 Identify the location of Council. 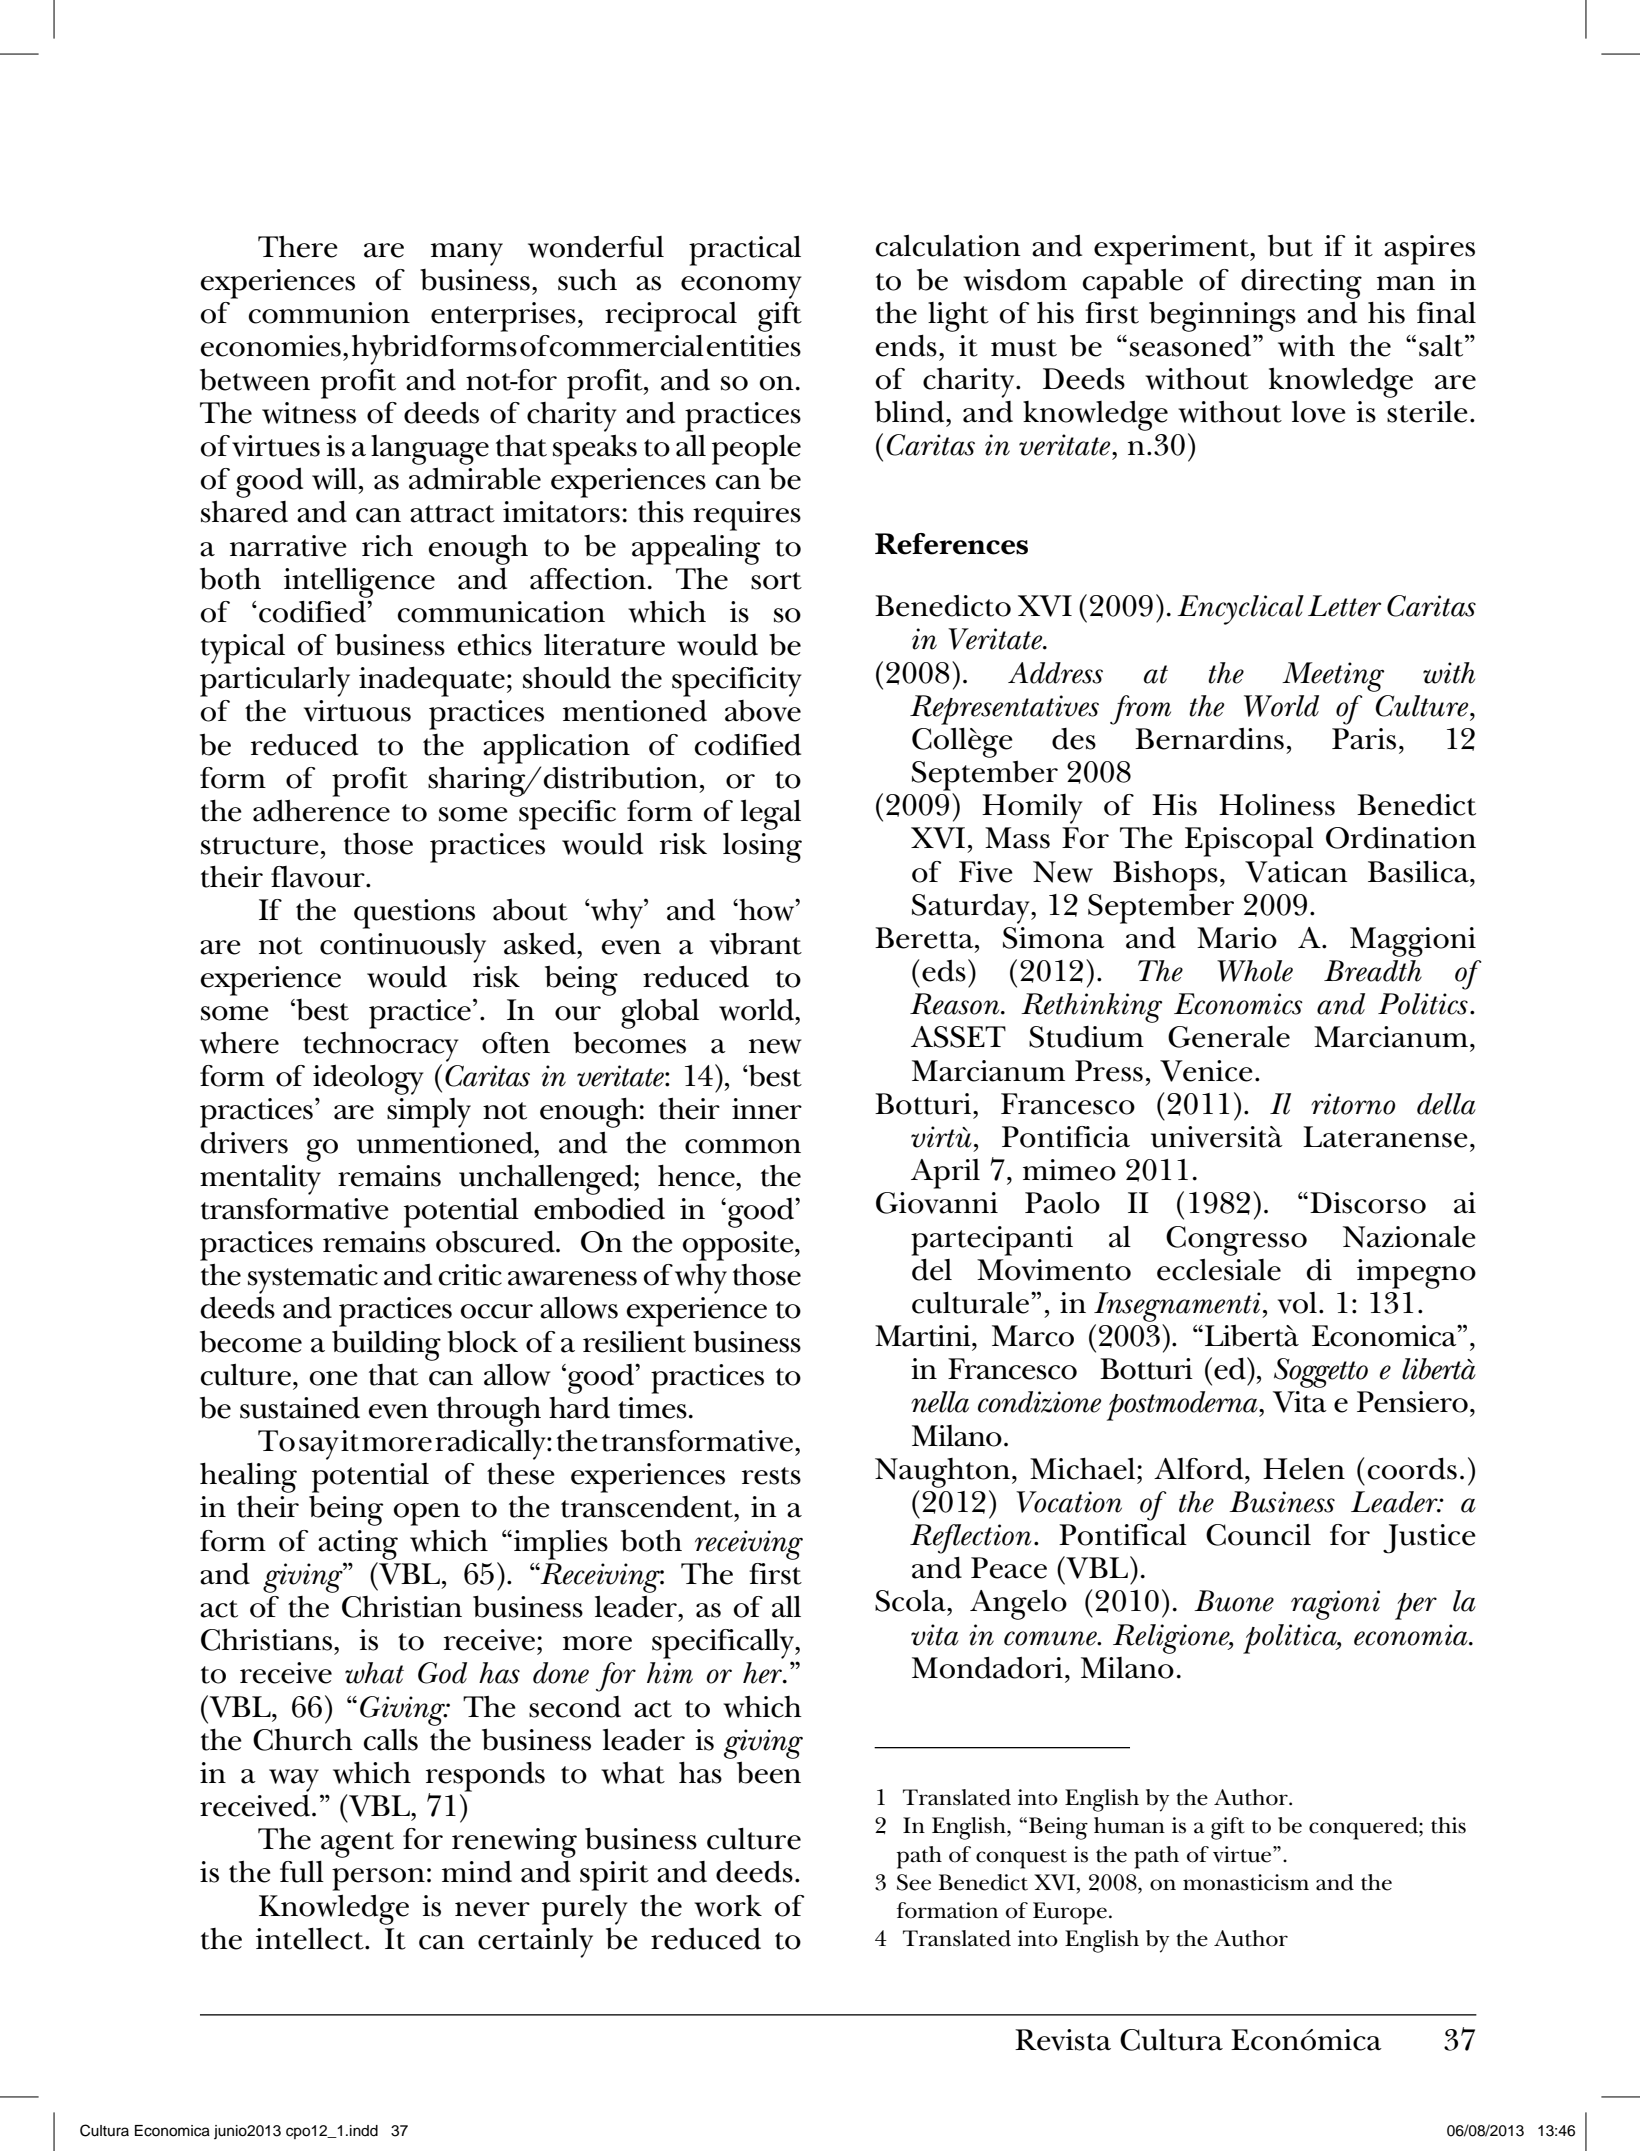
(1258, 1535).
